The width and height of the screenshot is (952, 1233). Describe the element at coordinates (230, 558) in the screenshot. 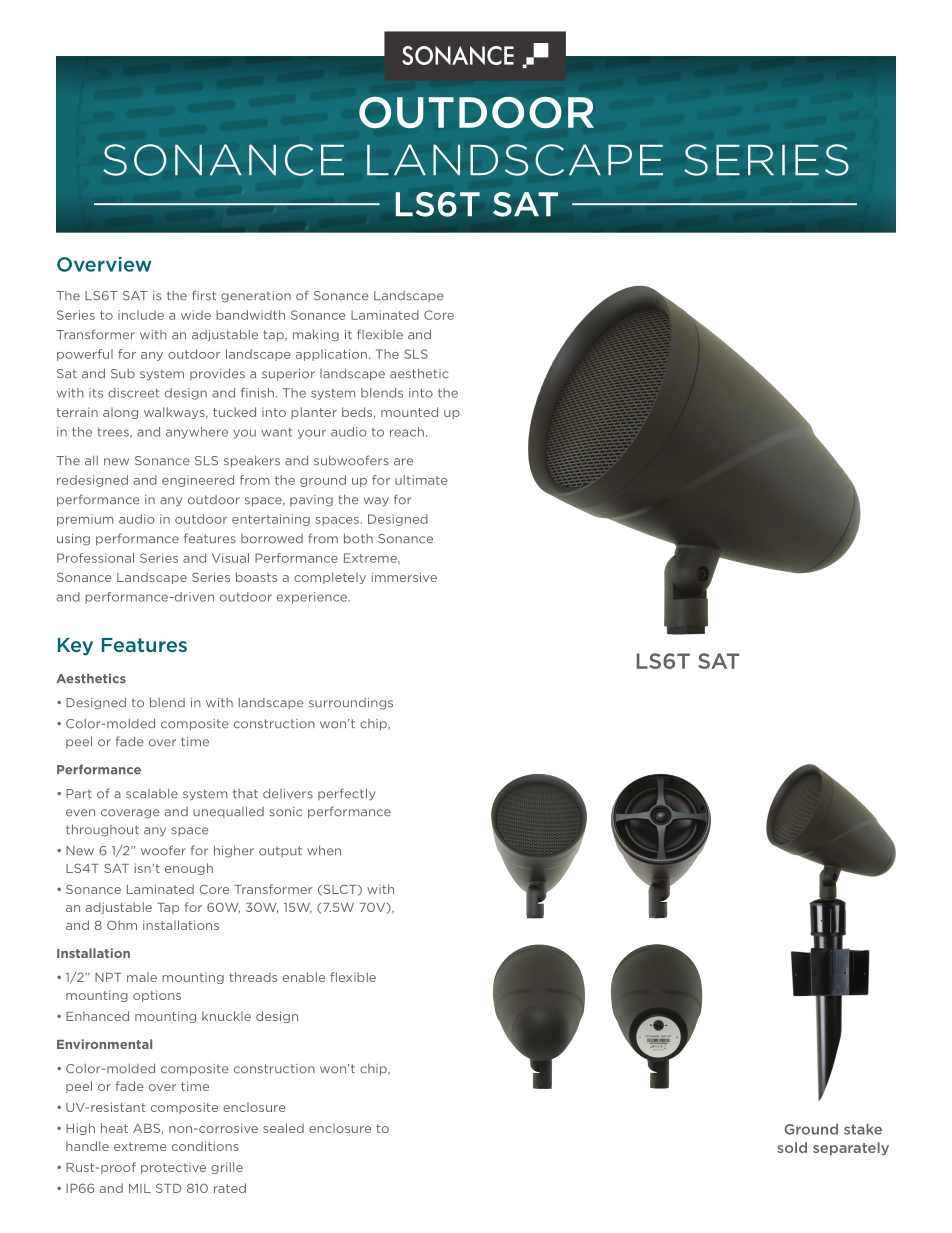

I see `Visual` at that location.
